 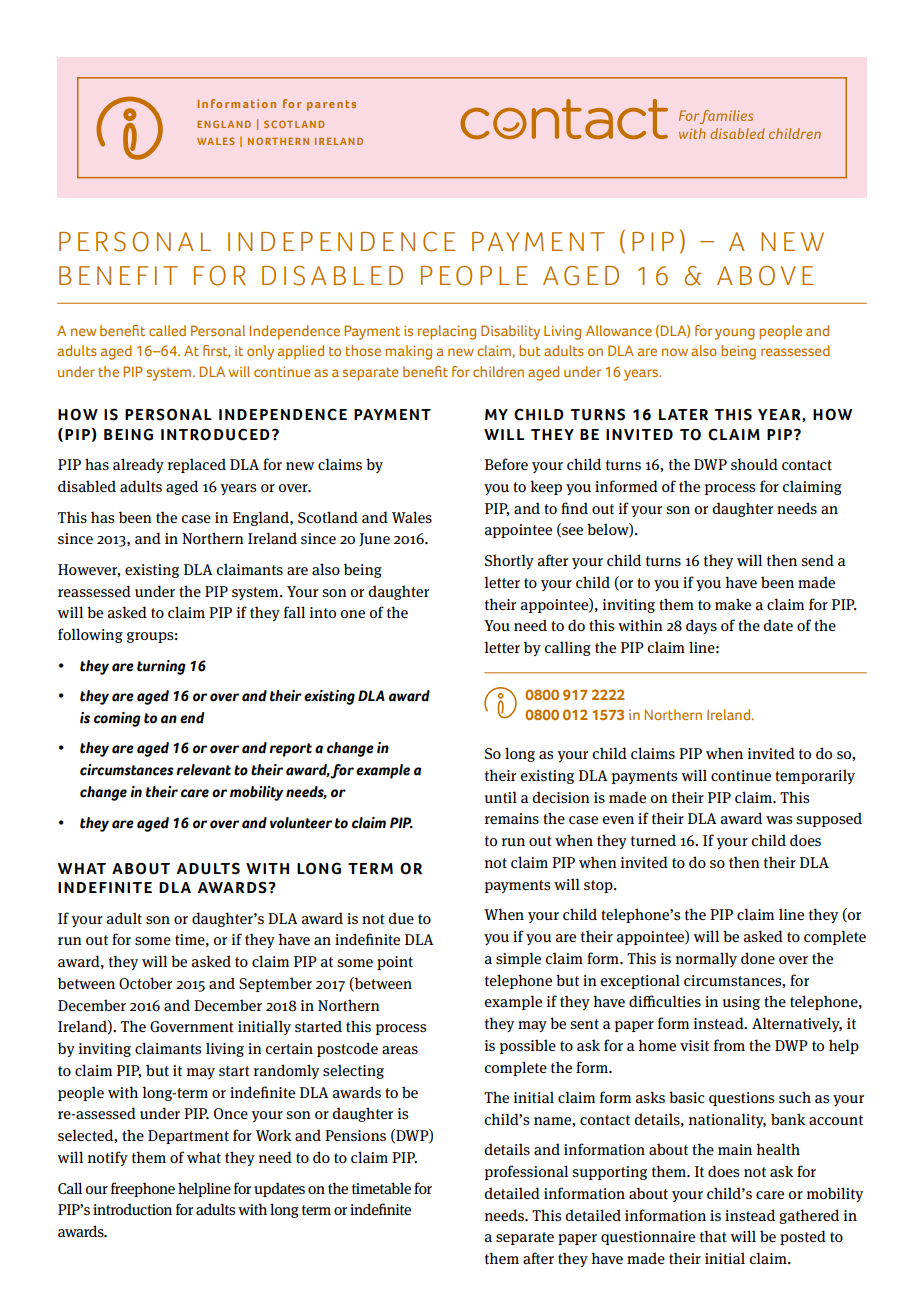 I want to click on due, so click(x=401, y=918).
